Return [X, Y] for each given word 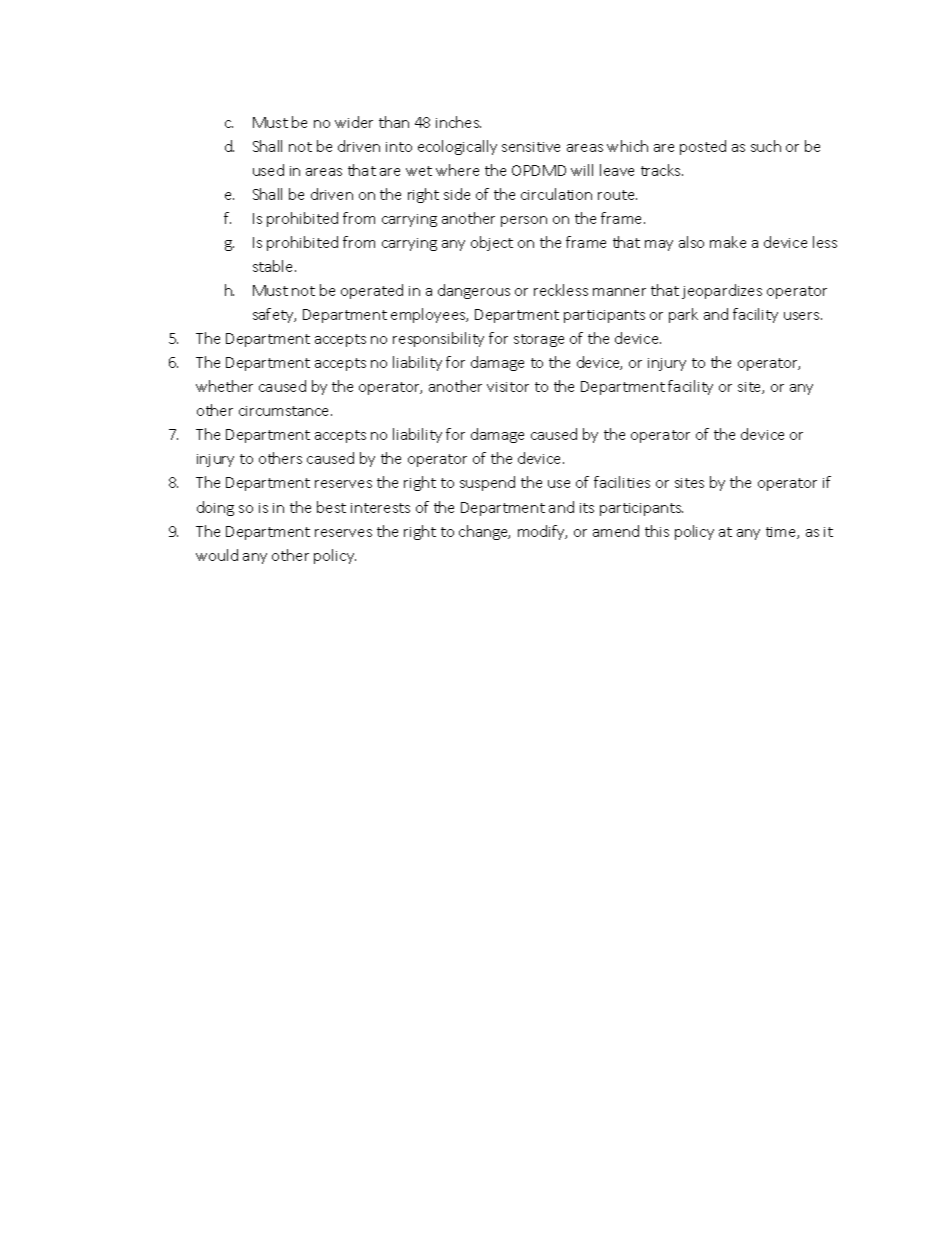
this [657, 531]
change [484, 532]
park [683, 315]
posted [703, 147]
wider [354, 122]
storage [539, 340]
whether [224, 386]
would [217, 555]
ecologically [457, 147]
